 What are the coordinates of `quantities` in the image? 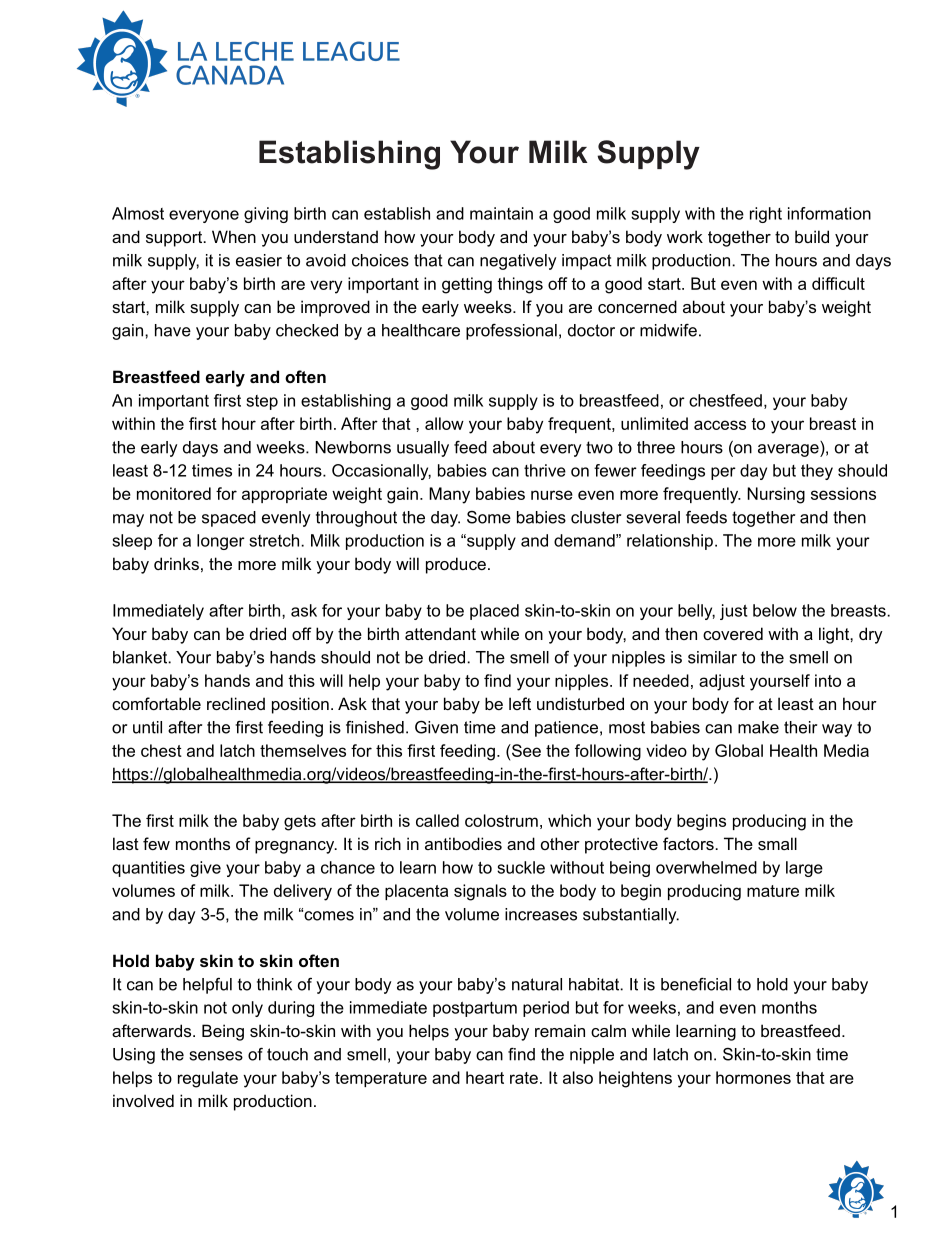 It's located at (148, 869).
